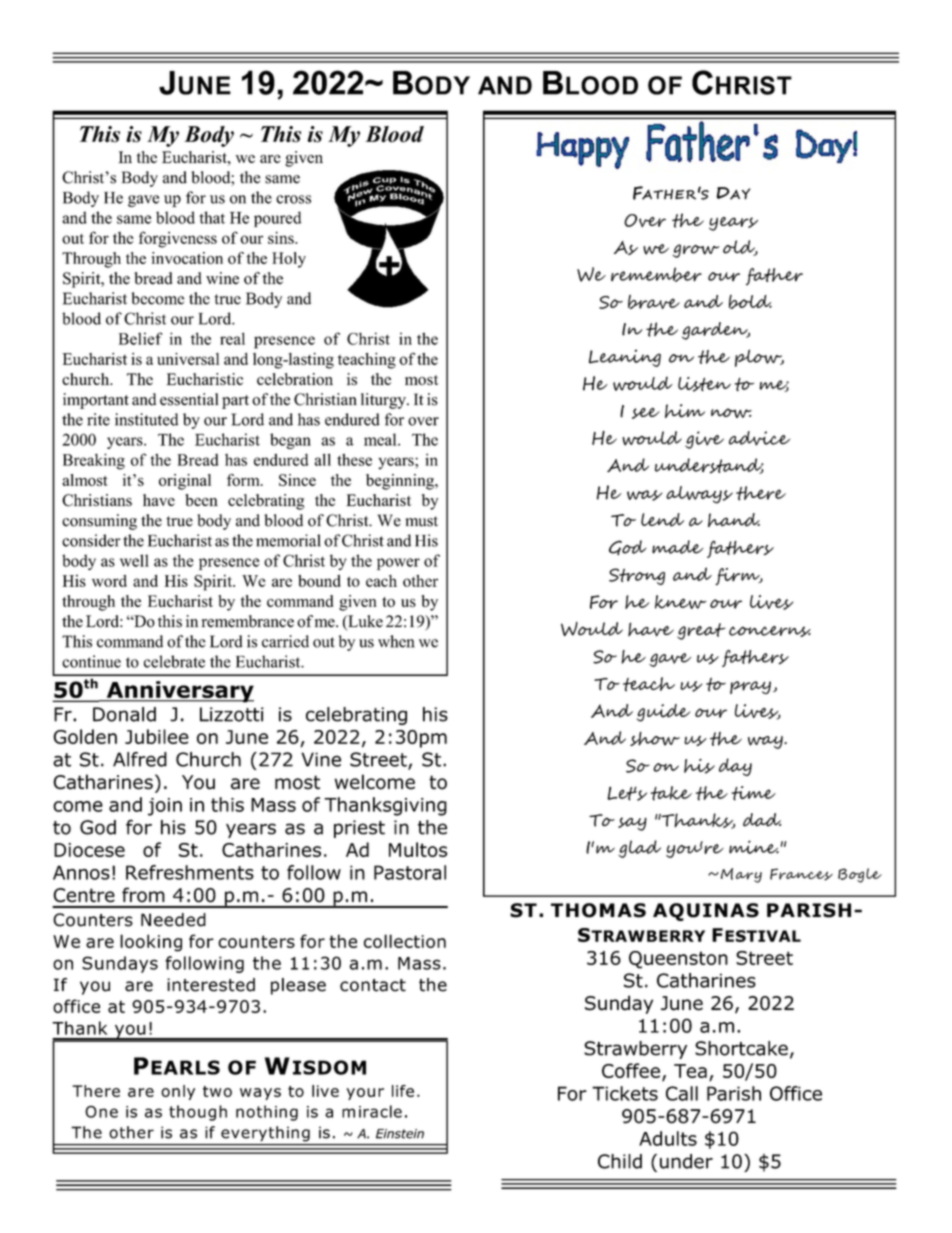 The height and width of the screenshot is (1233, 952). What do you see at coordinates (187, 258) in the screenshot?
I see `invocation` at bounding box center [187, 258].
